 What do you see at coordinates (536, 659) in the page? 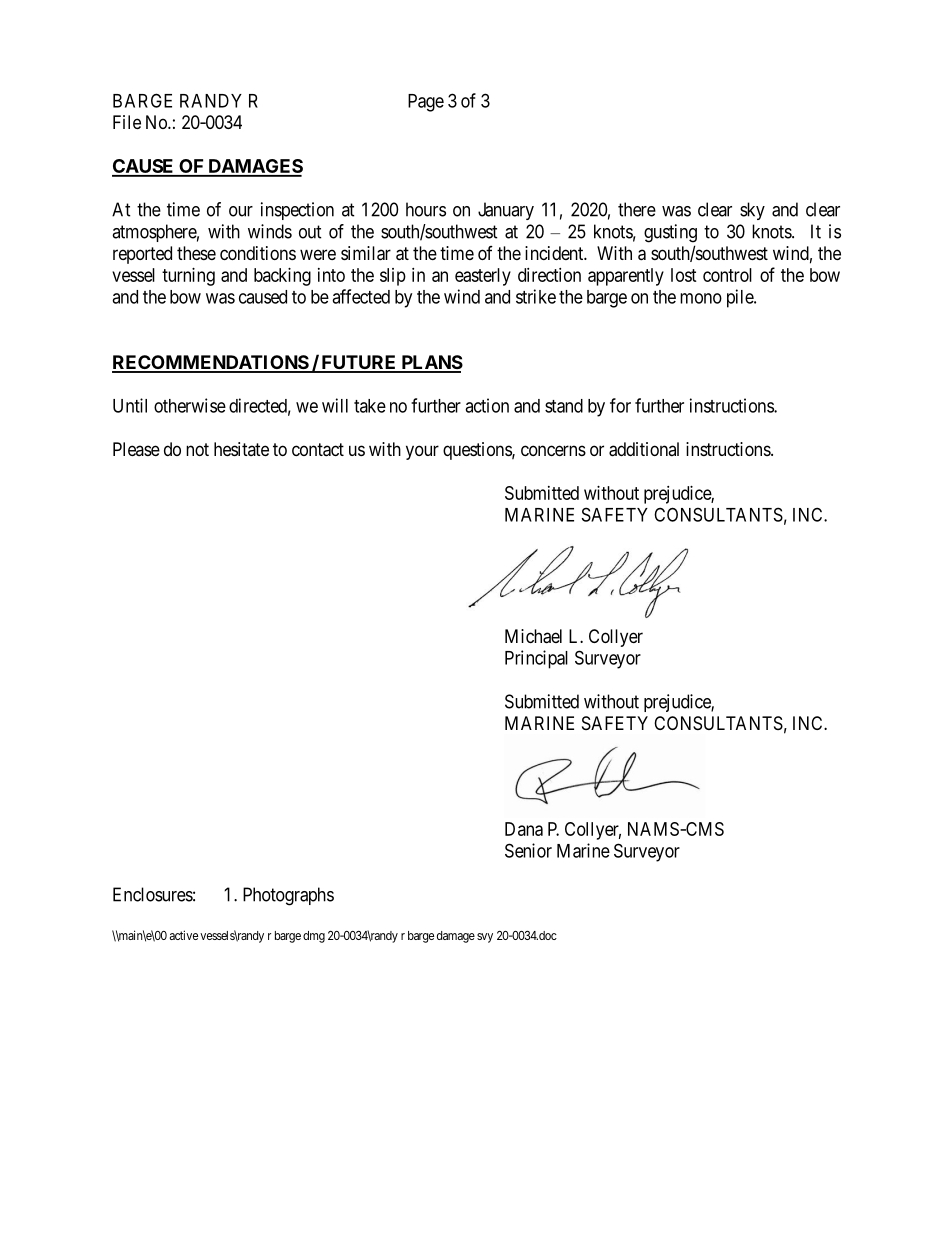
I see `Principal` at bounding box center [536, 659].
